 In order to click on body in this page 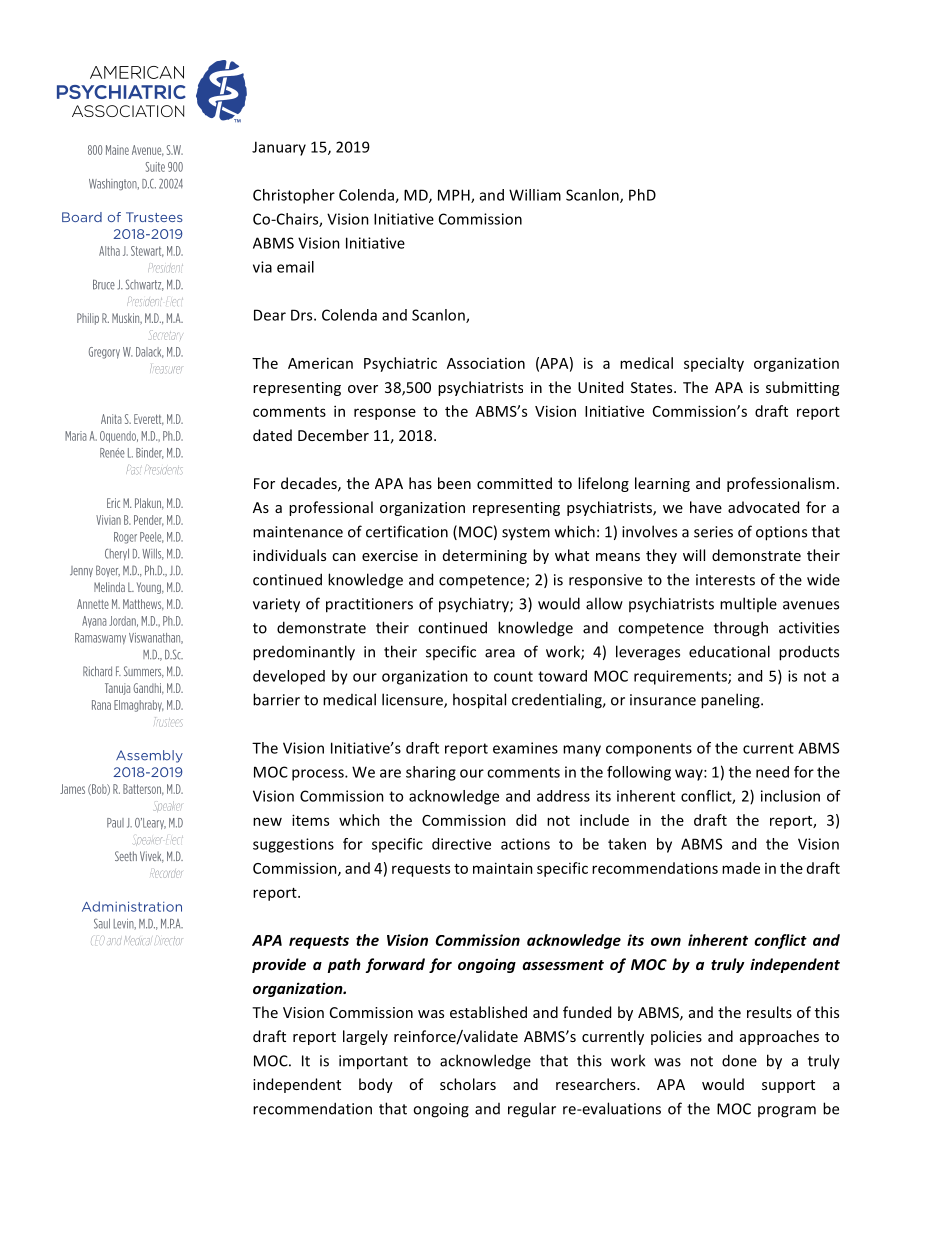, I will do `click(376, 1085)`.
